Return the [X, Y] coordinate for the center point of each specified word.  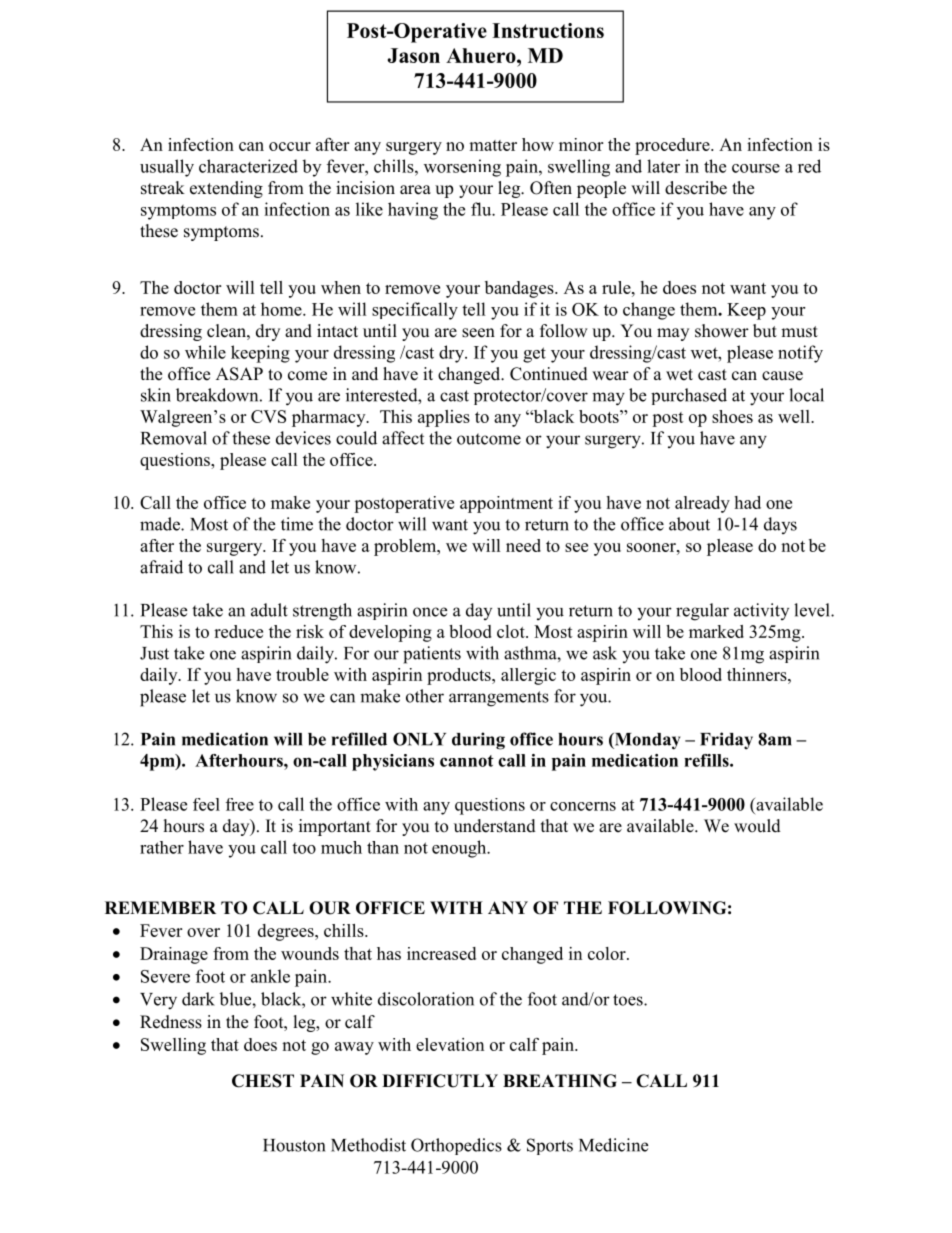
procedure [673, 146]
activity [761, 611]
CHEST [263, 1081]
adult [269, 610]
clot [512, 631]
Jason [414, 55]
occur [290, 146]
